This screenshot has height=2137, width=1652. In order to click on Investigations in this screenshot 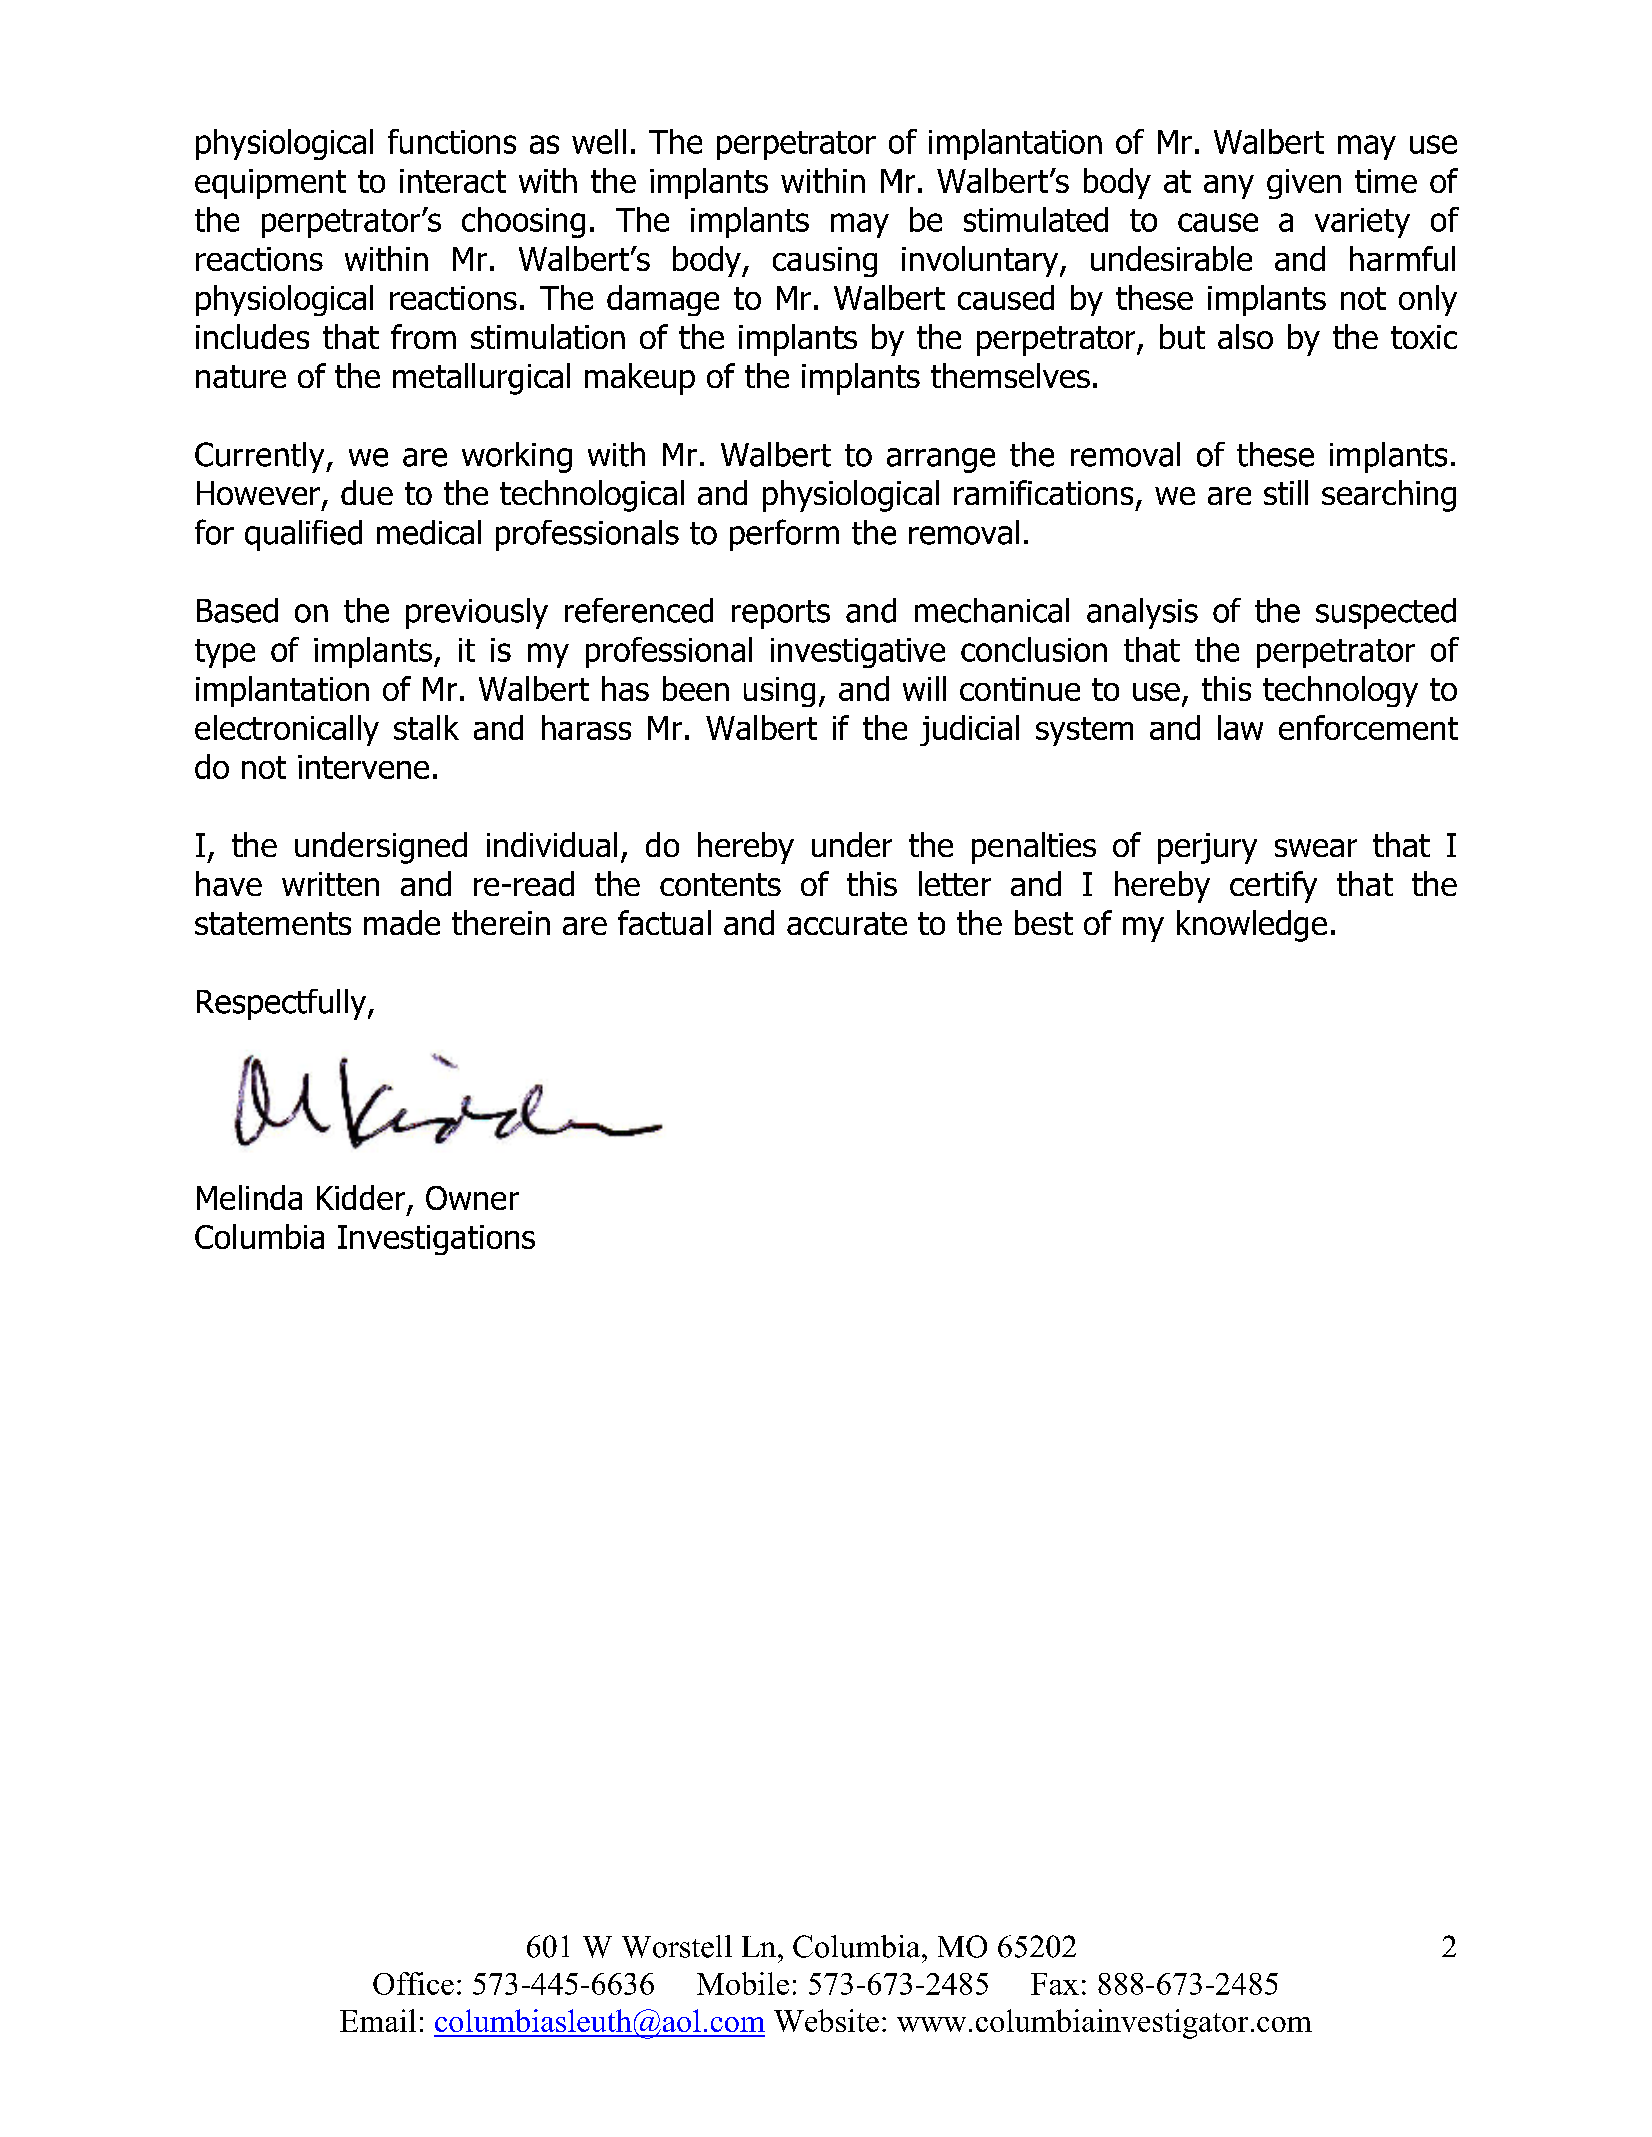, I will do `click(436, 1240)`.
